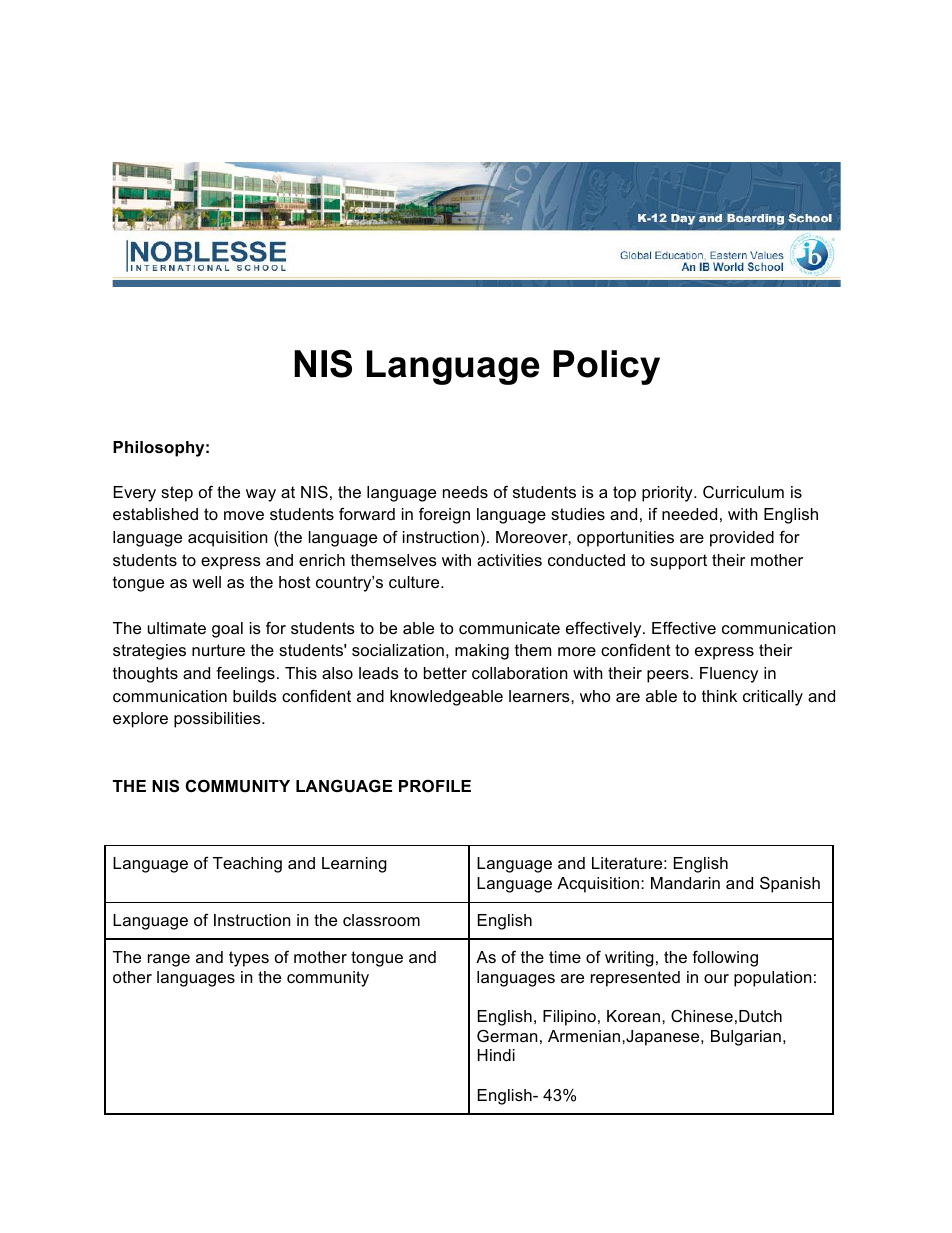 This image has height=1233, width=952. I want to click on Policy, so click(606, 367).
